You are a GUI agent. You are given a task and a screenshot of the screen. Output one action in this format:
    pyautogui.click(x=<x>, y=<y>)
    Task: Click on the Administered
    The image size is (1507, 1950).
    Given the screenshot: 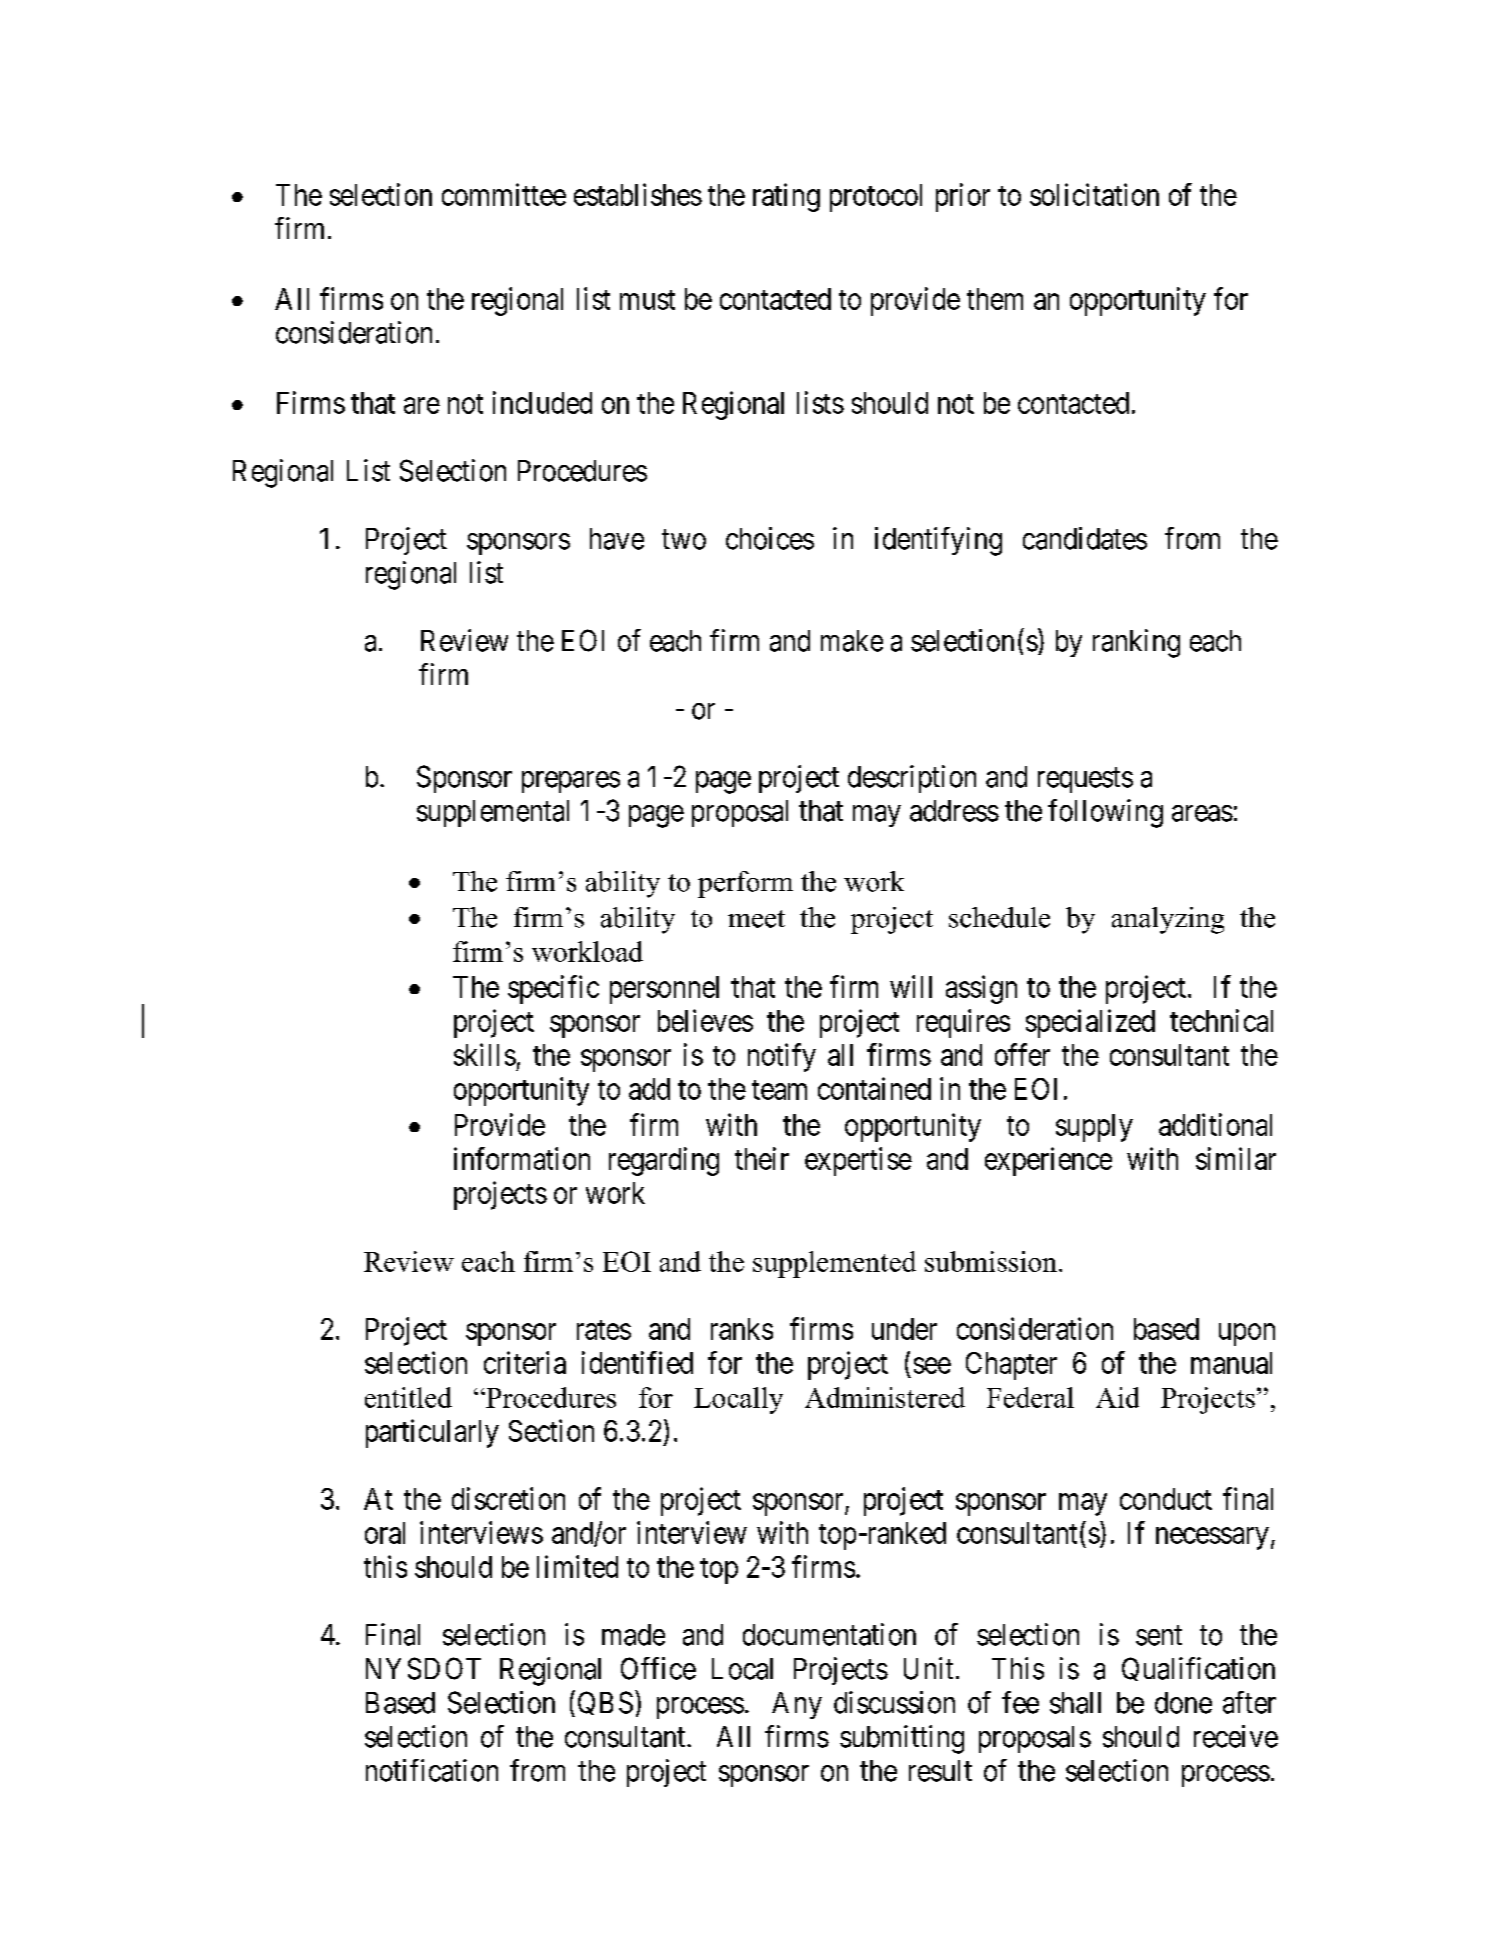 What is the action you would take?
    pyautogui.click(x=885, y=1397)
